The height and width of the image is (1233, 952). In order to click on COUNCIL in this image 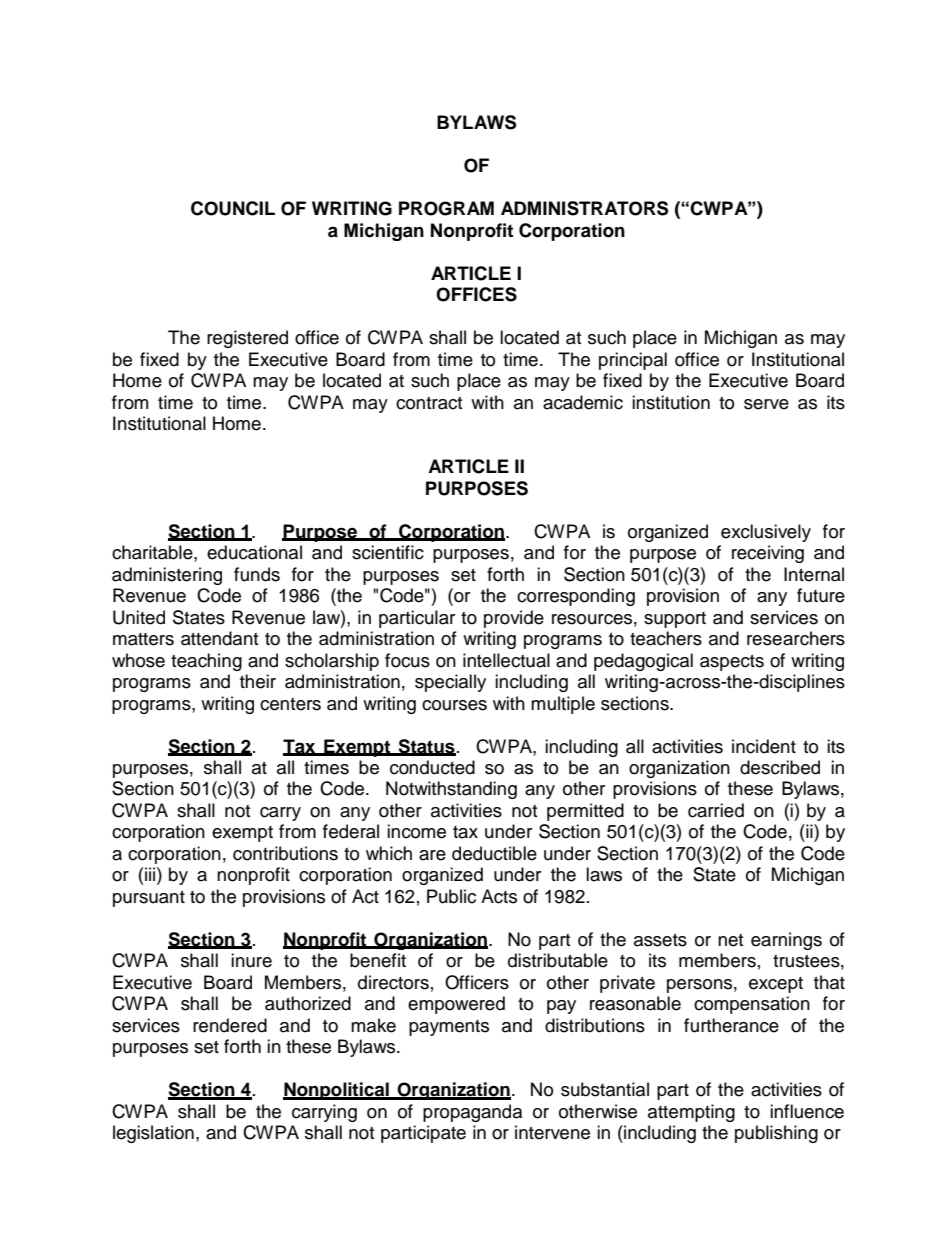, I will do `click(233, 208)`.
